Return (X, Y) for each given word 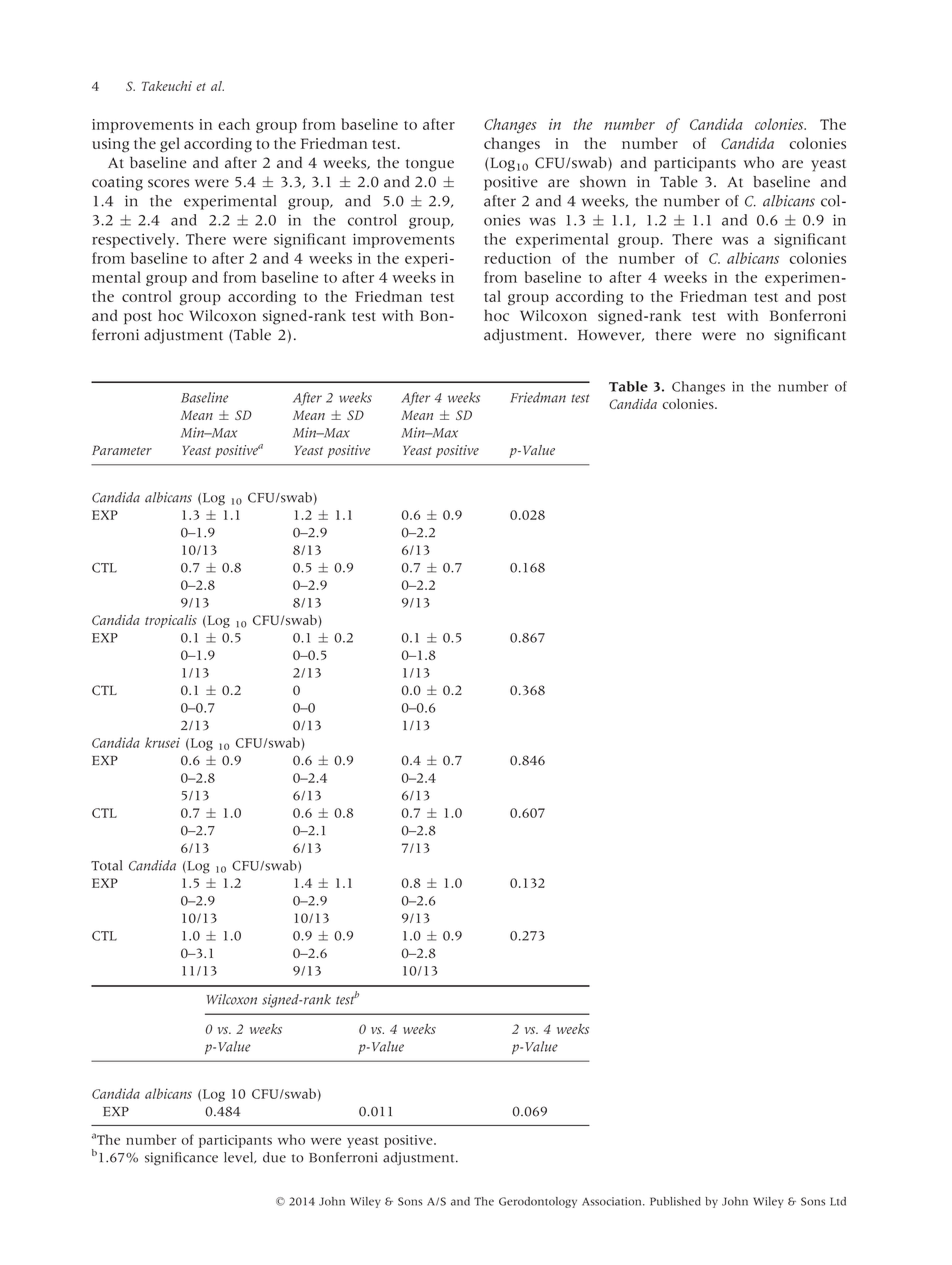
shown (603, 182)
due (274, 1157)
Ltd (838, 1201)
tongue (430, 165)
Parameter (122, 450)
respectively (134, 240)
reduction (517, 258)
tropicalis (171, 621)
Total (106, 865)
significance (181, 1159)
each (234, 124)
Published (675, 1201)
